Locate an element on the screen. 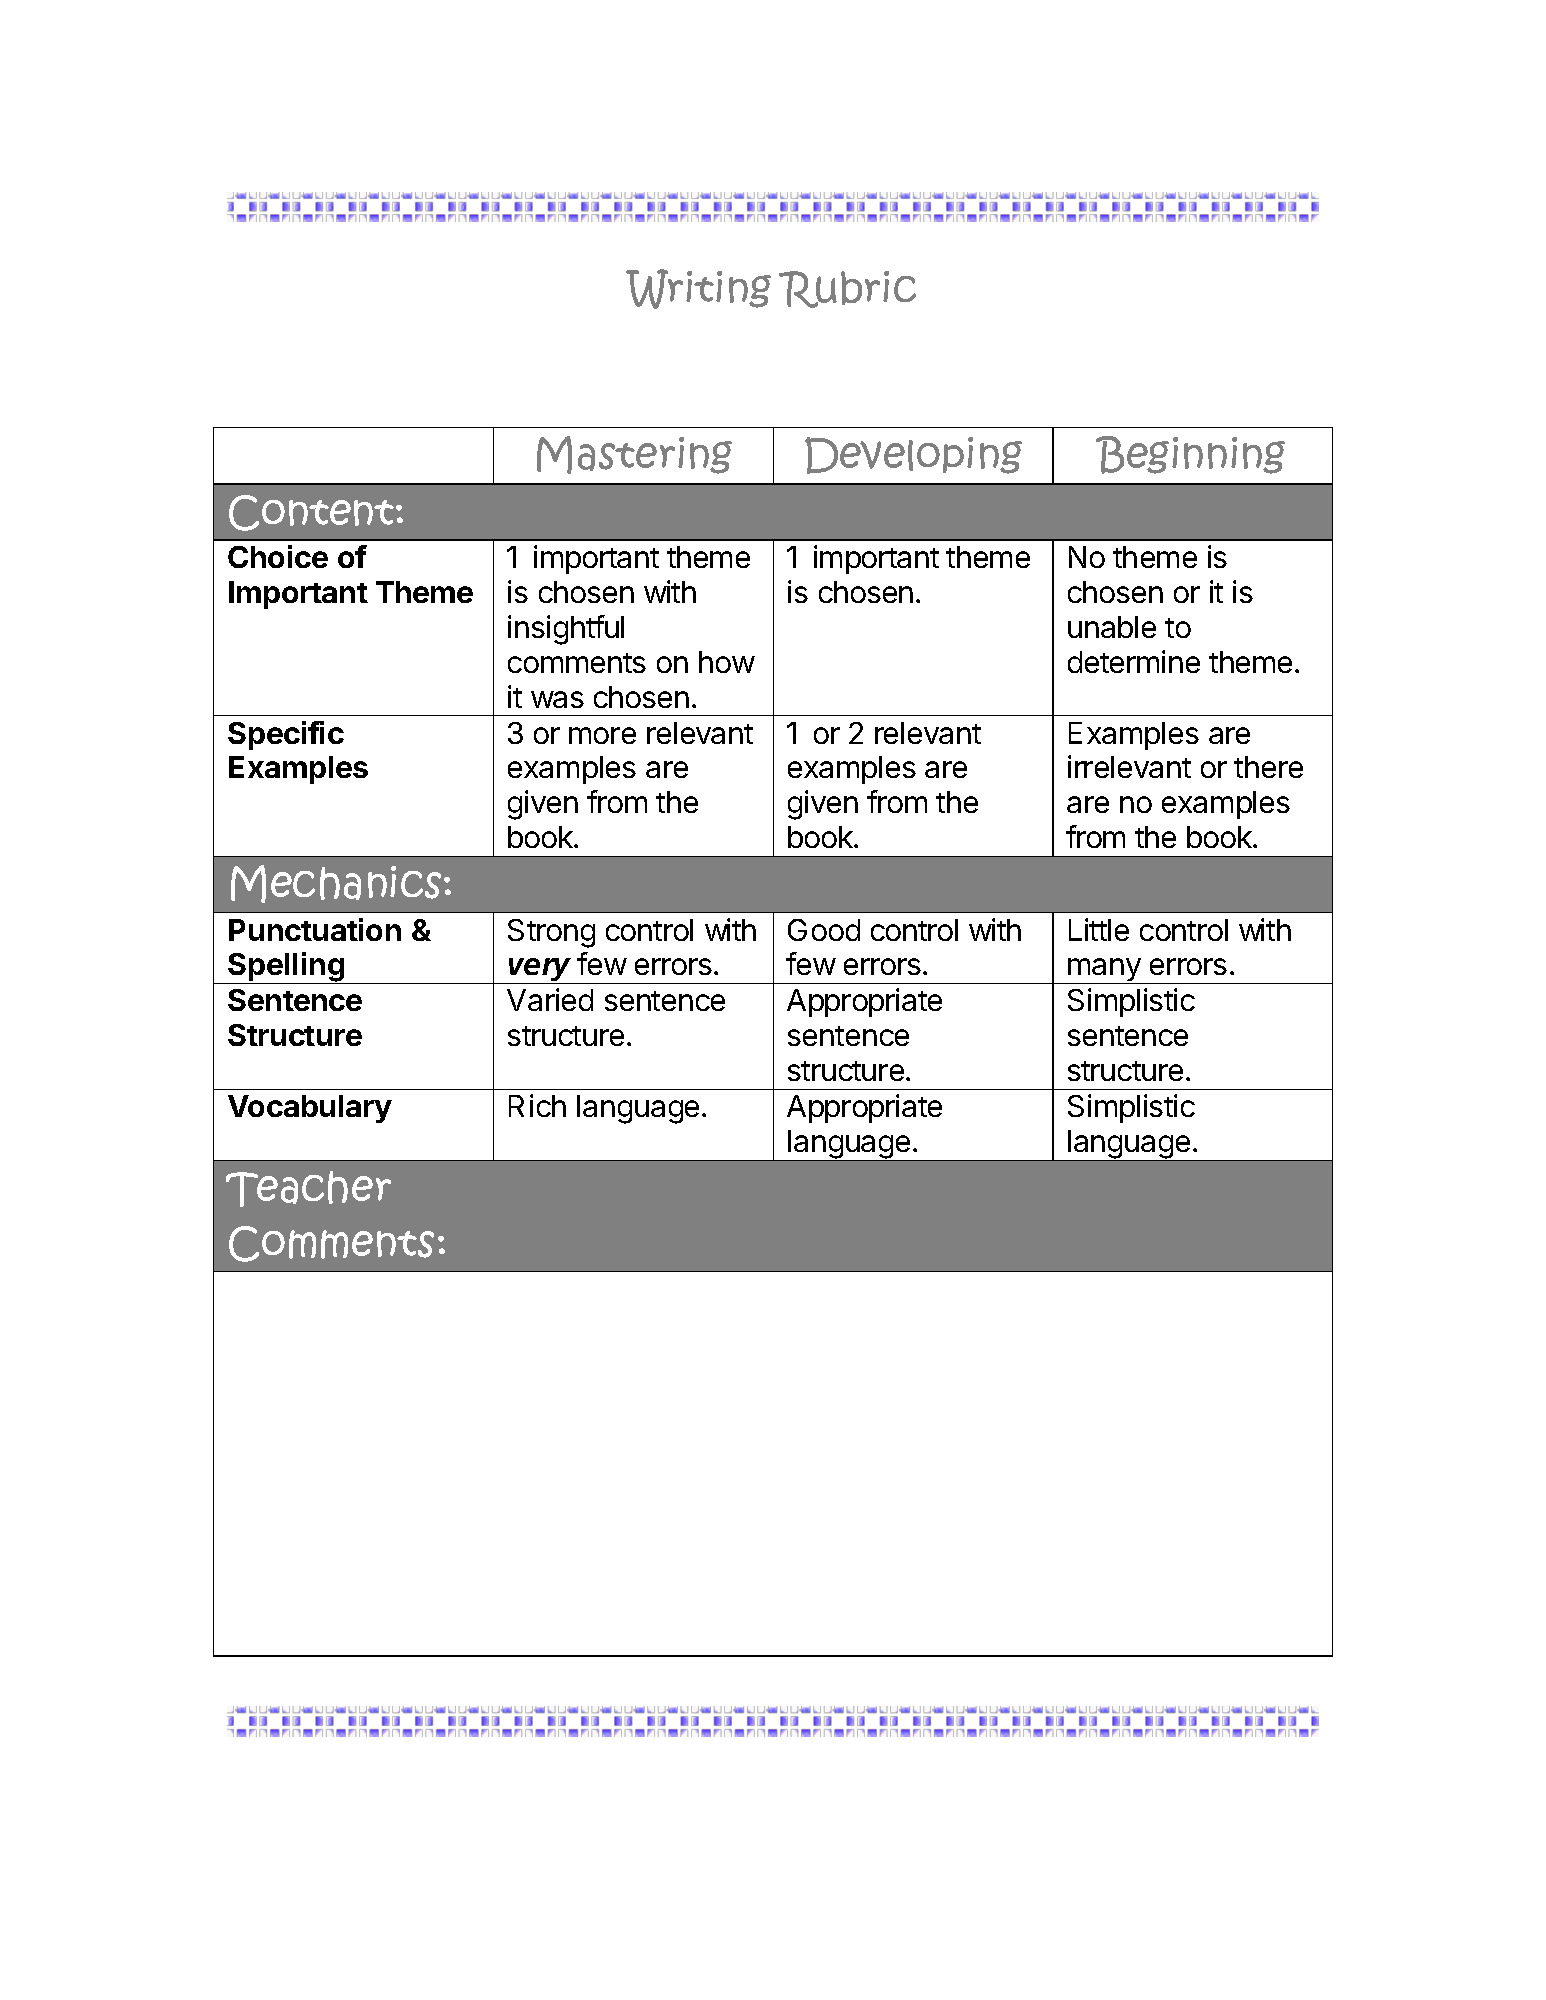 Image resolution: width=1546 pixels, height=2000 pixels. Rubric is located at coordinates (847, 289).
